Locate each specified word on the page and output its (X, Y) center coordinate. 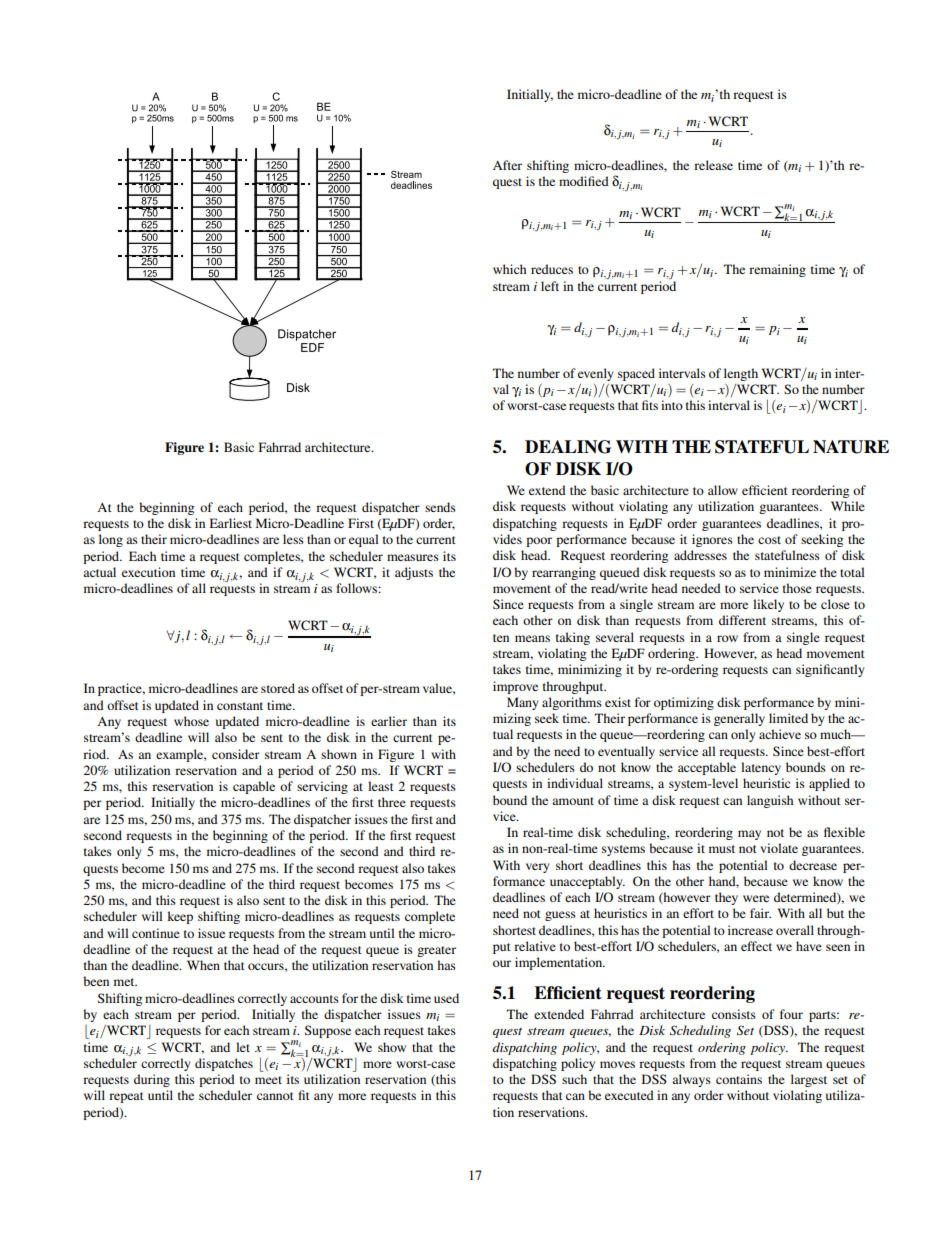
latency (761, 768)
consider (236, 754)
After (507, 165)
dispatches (224, 1064)
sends (440, 507)
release (713, 165)
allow (723, 490)
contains (739, 1079)
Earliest (231, 523)
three (392, 802)
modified (584, 181)
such (574, 1079)
